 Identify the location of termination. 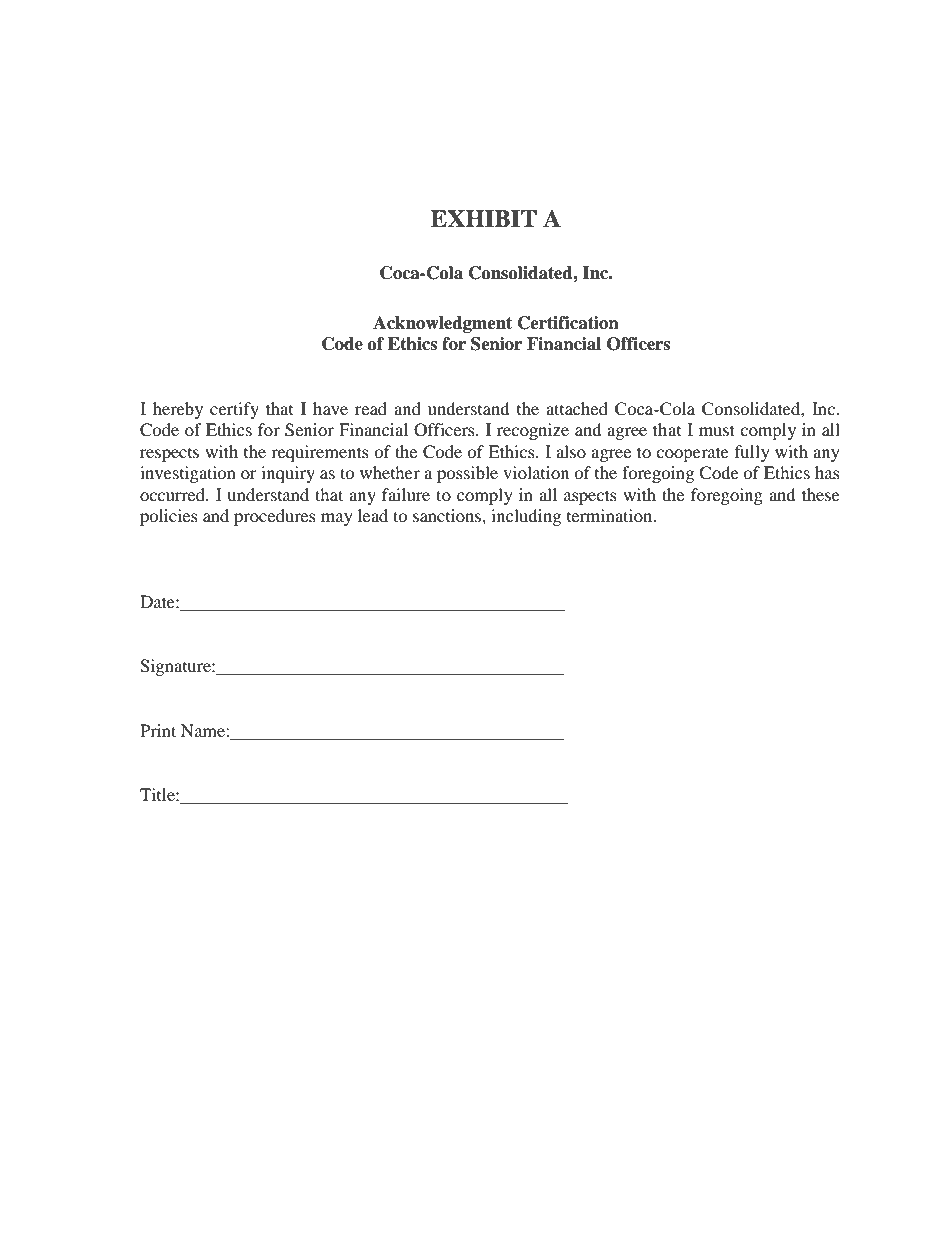
(611, 515).
